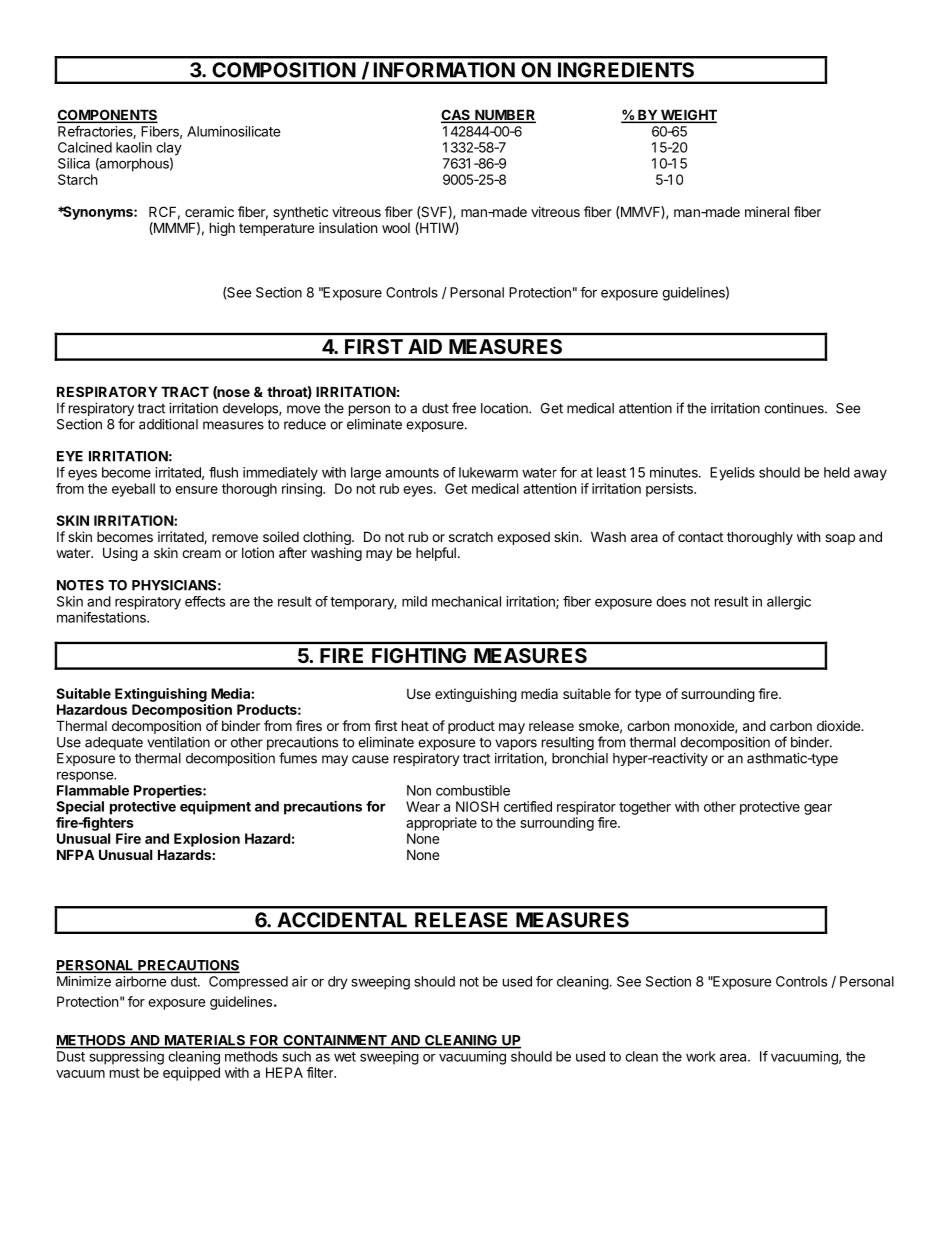  I want to click on additional, so click(168, 424).
